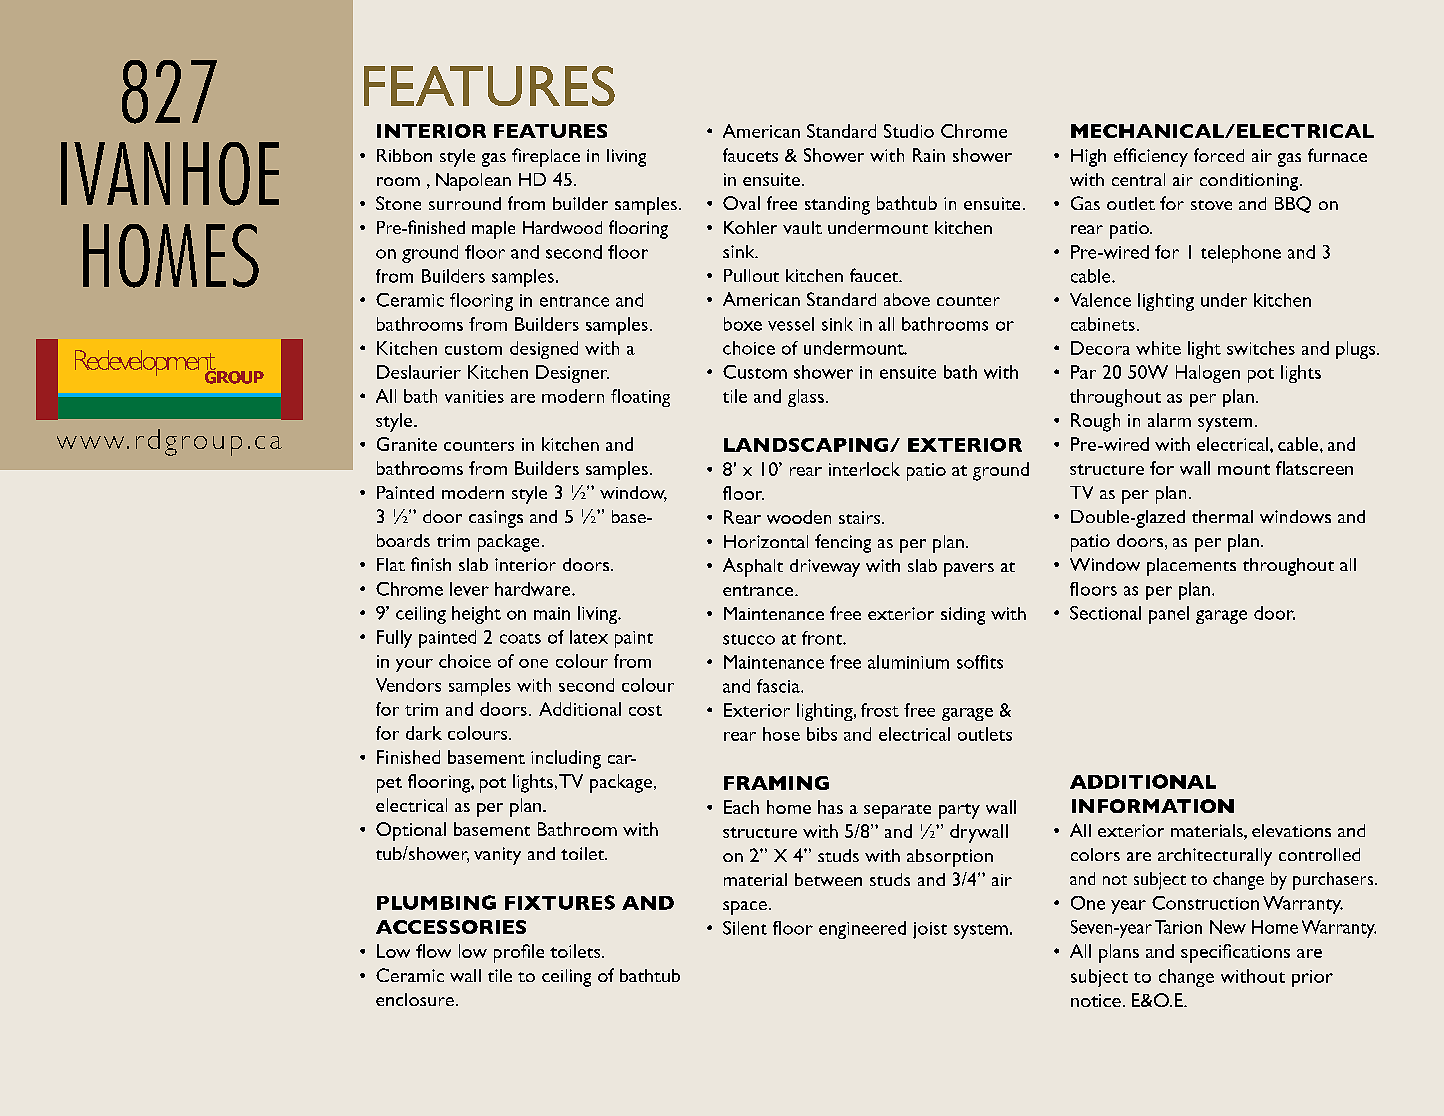  I want to click on Silent, so click(745, 928).
